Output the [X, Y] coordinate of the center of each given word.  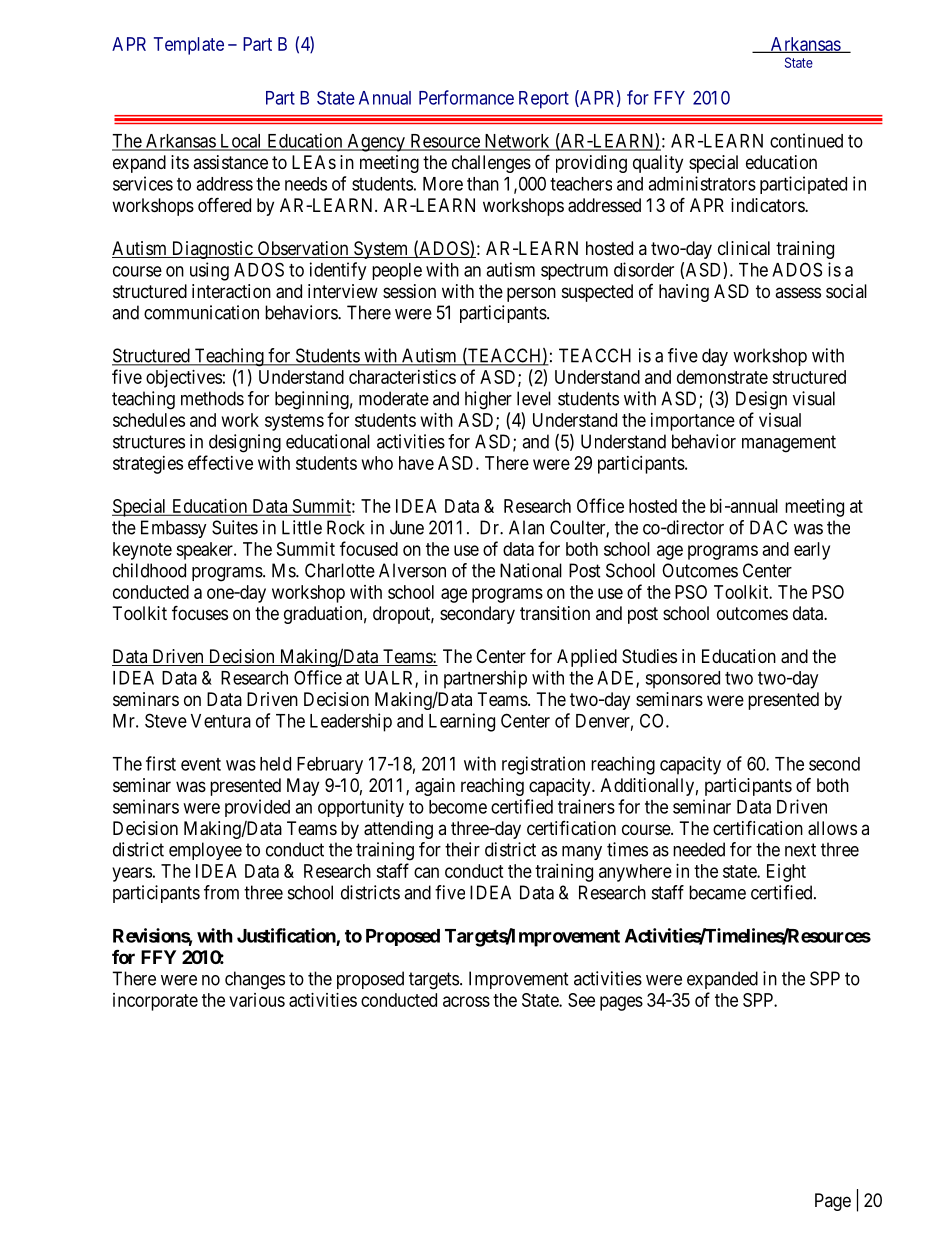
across [466, 1001]
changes [255, 980]
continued [806, 140]
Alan [526, 527]
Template [189, 46]
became [717, 892]
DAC [768, 527]
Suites [235, 527]
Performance [466, 97]
